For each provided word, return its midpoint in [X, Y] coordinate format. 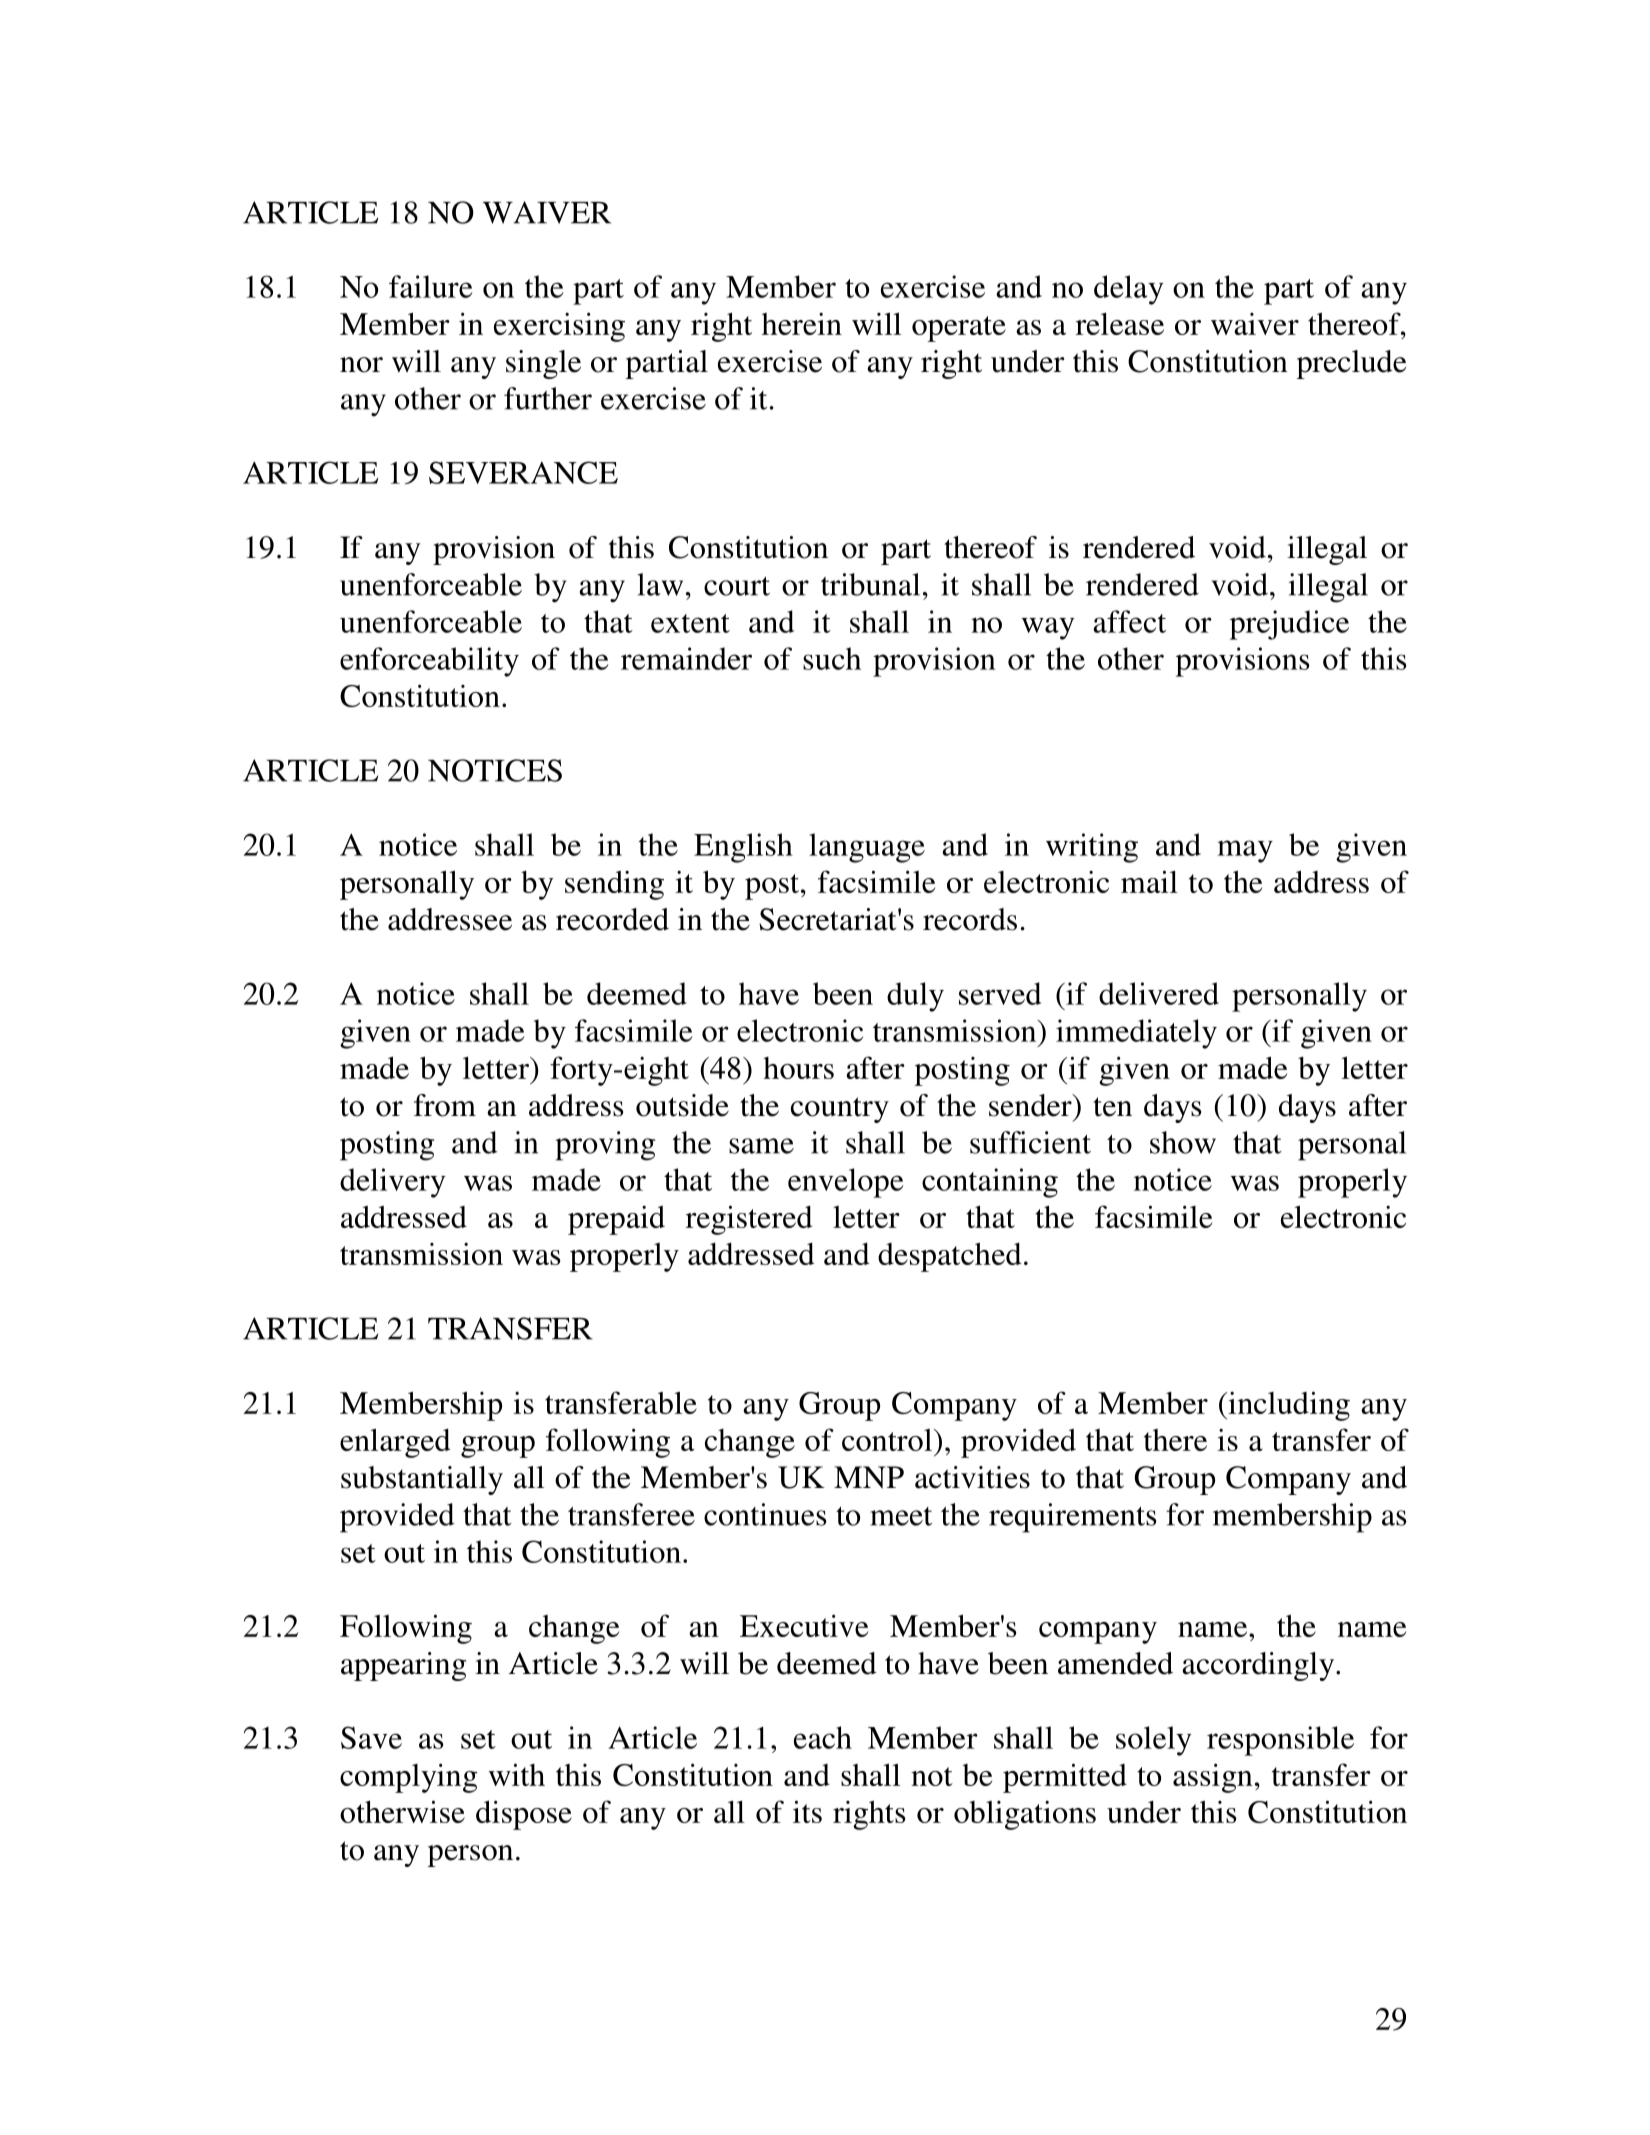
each [823, 1737]
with [517, 1774]
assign [1213, 1778]
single [543, 364]
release [1120, 324]
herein [802, 324]
